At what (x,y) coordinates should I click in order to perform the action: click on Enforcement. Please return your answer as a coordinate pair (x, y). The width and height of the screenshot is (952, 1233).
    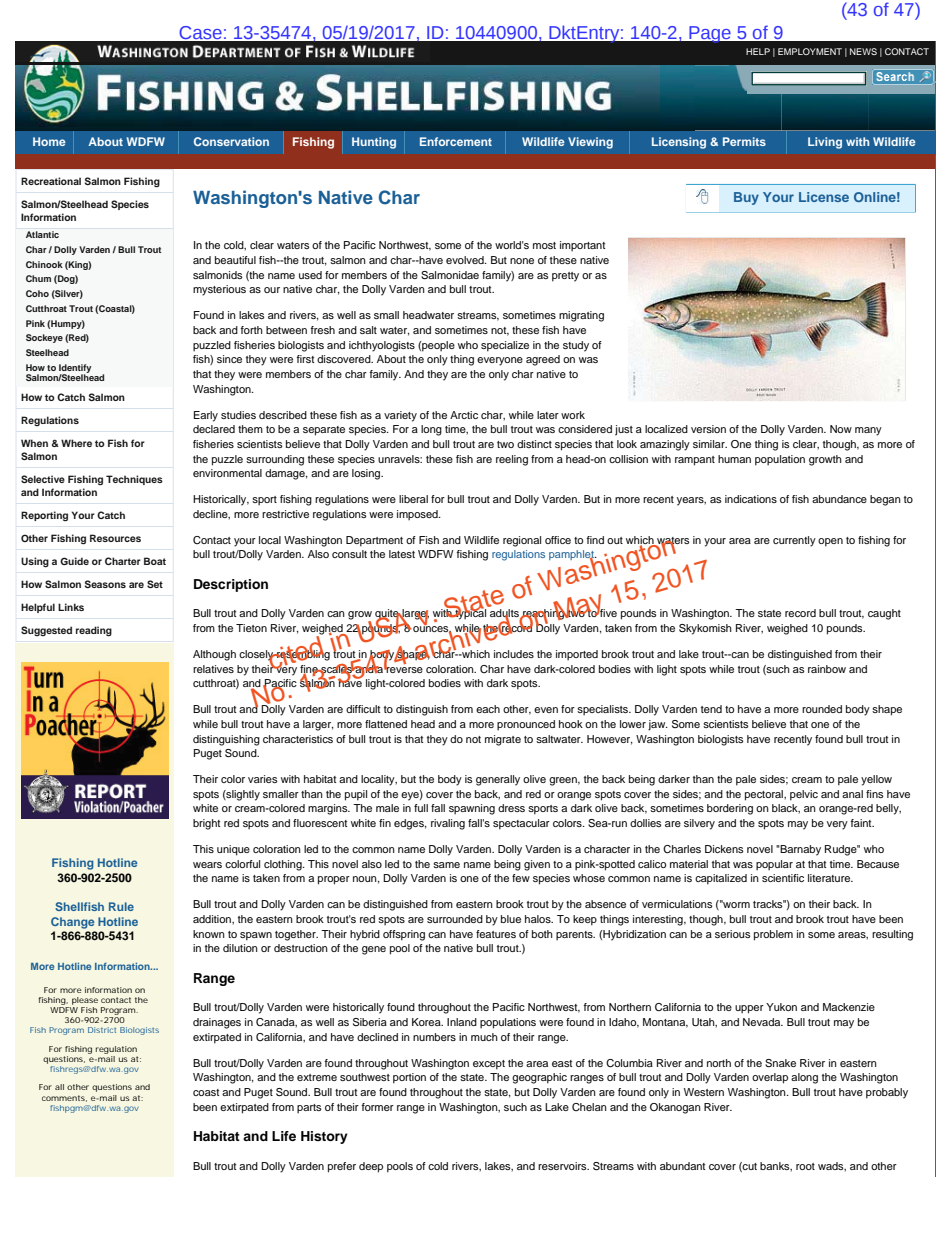
    Looking at the image, I should click on (456, 141).
